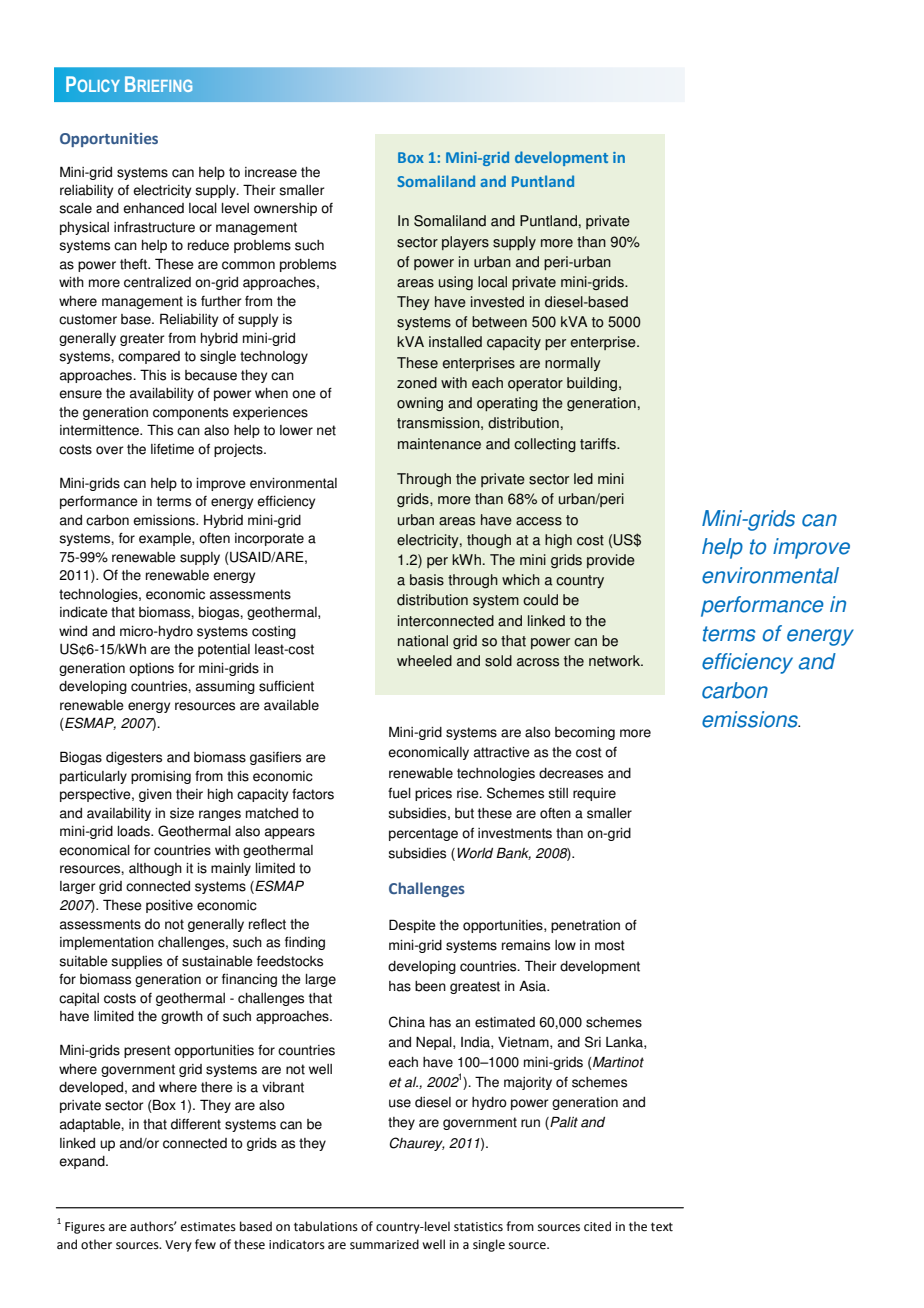 This page has width=924, height=1308. Describe the element at coordinates (172, 449) in the page. I see `lifetime` at that location.
